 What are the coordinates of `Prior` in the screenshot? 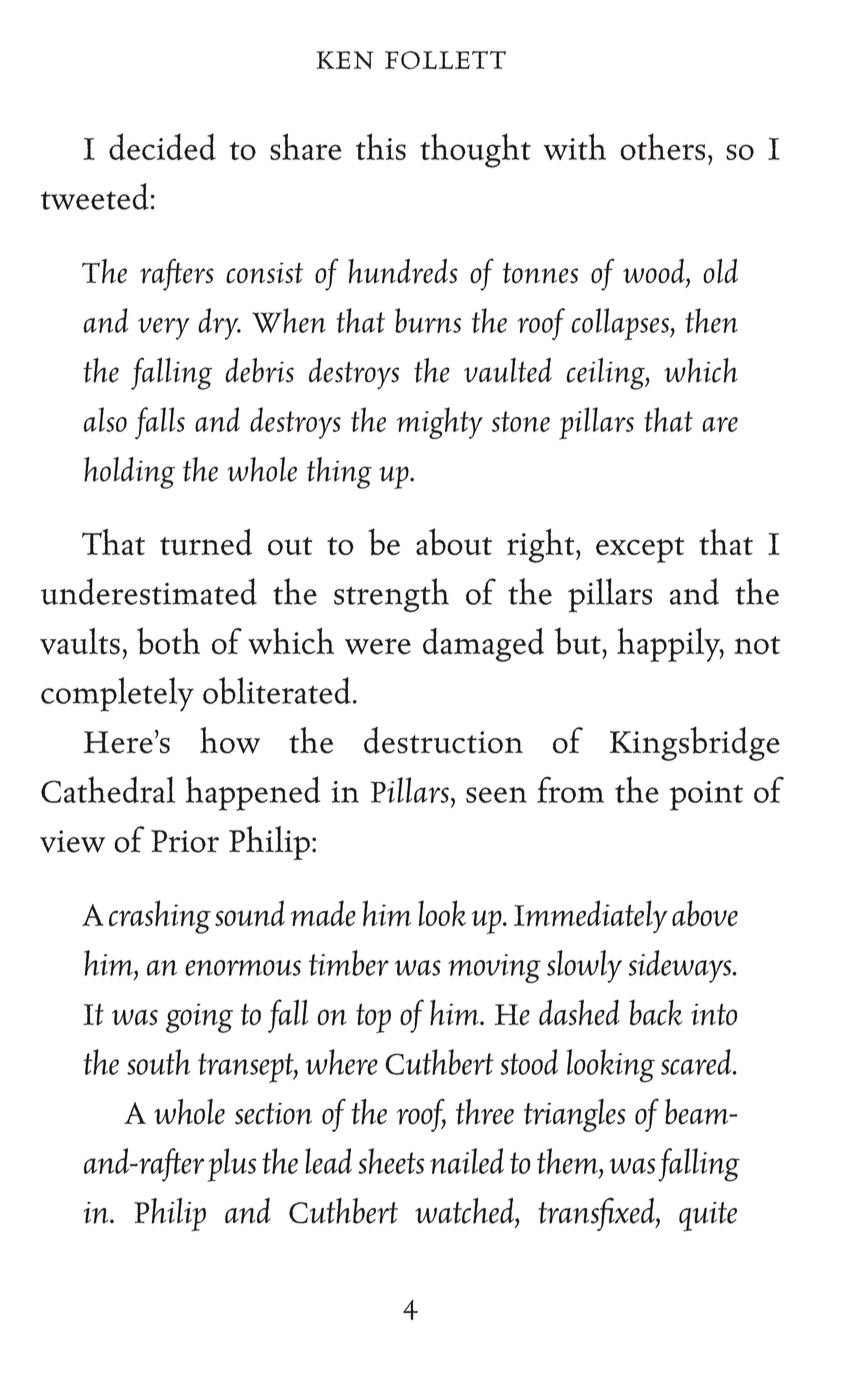 It's located at (185, 841).
